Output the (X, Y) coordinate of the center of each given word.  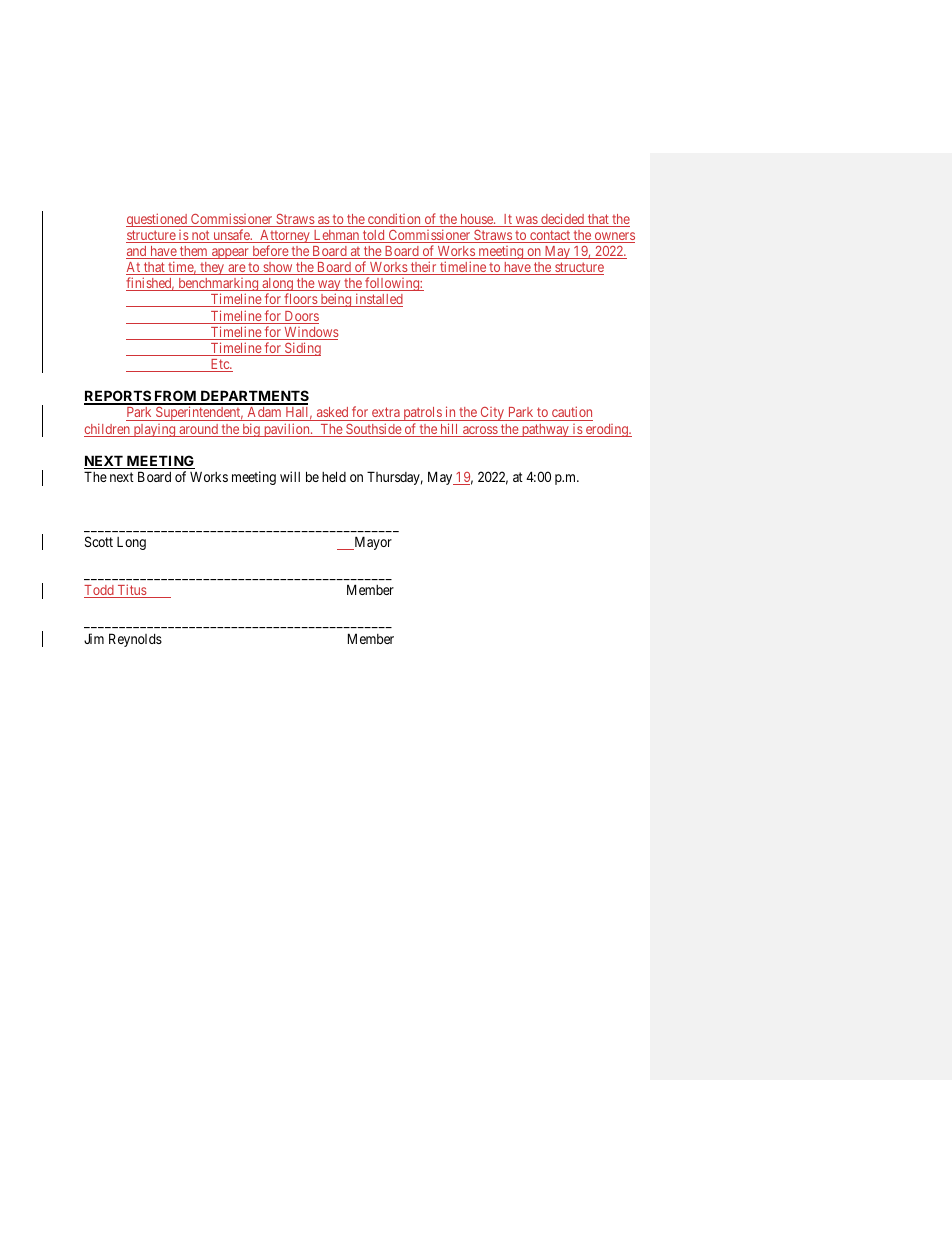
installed (378, 300)
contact (550, 236)
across (480, 431)
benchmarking (218, 286)
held (334, 476)
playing (154, 430)
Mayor (372, 543)
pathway (545, 430)
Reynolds (135, 640)
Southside (373, 430)
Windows (310, 333)
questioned (157, 220)
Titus (131, 591)
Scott (99, 541)
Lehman (336, 236)
